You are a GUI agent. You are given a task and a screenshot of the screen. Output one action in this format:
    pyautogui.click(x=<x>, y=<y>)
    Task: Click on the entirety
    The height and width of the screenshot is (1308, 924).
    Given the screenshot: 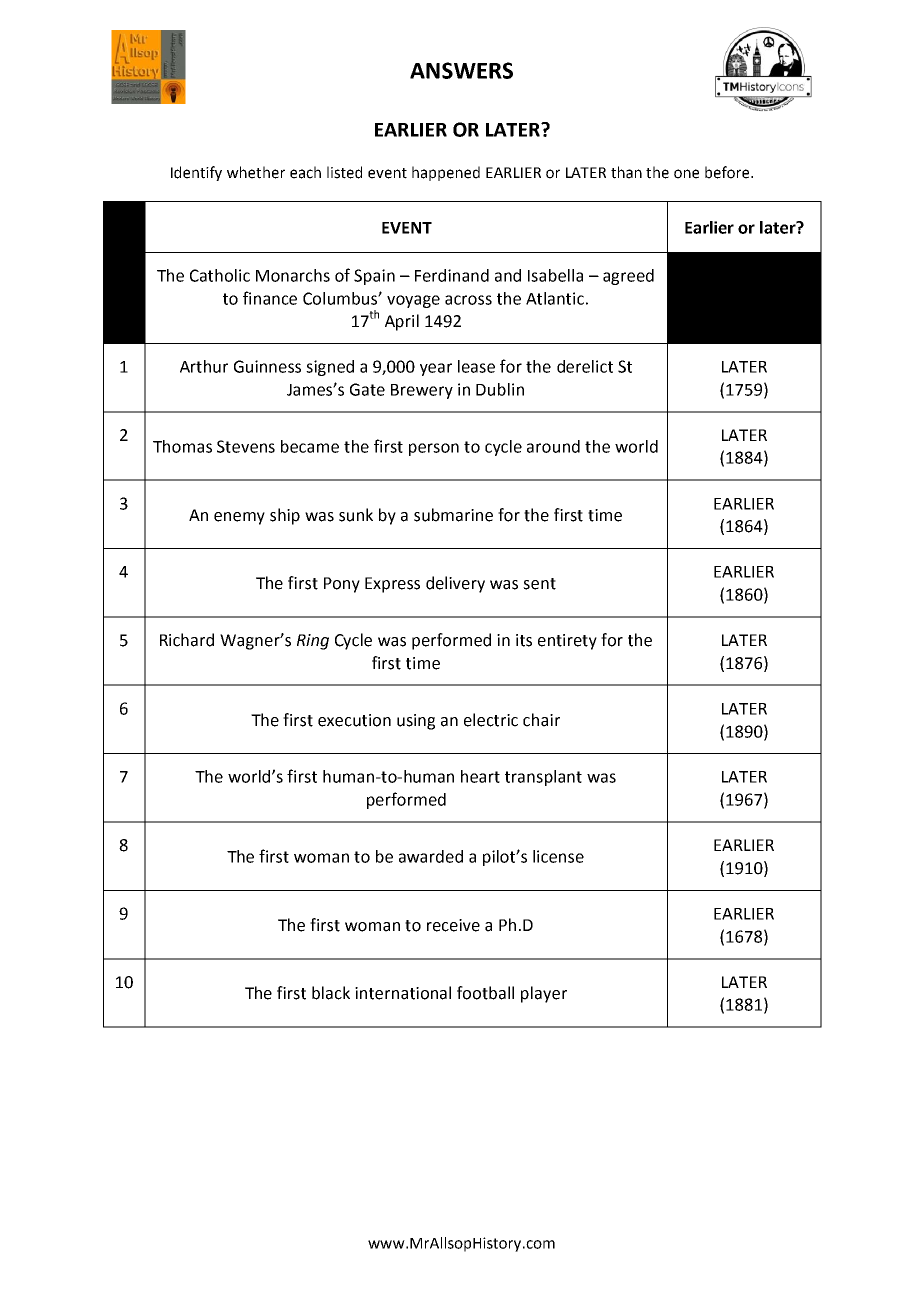 What is the action you would take?
    pyautogui.click(x=567, y=642)
